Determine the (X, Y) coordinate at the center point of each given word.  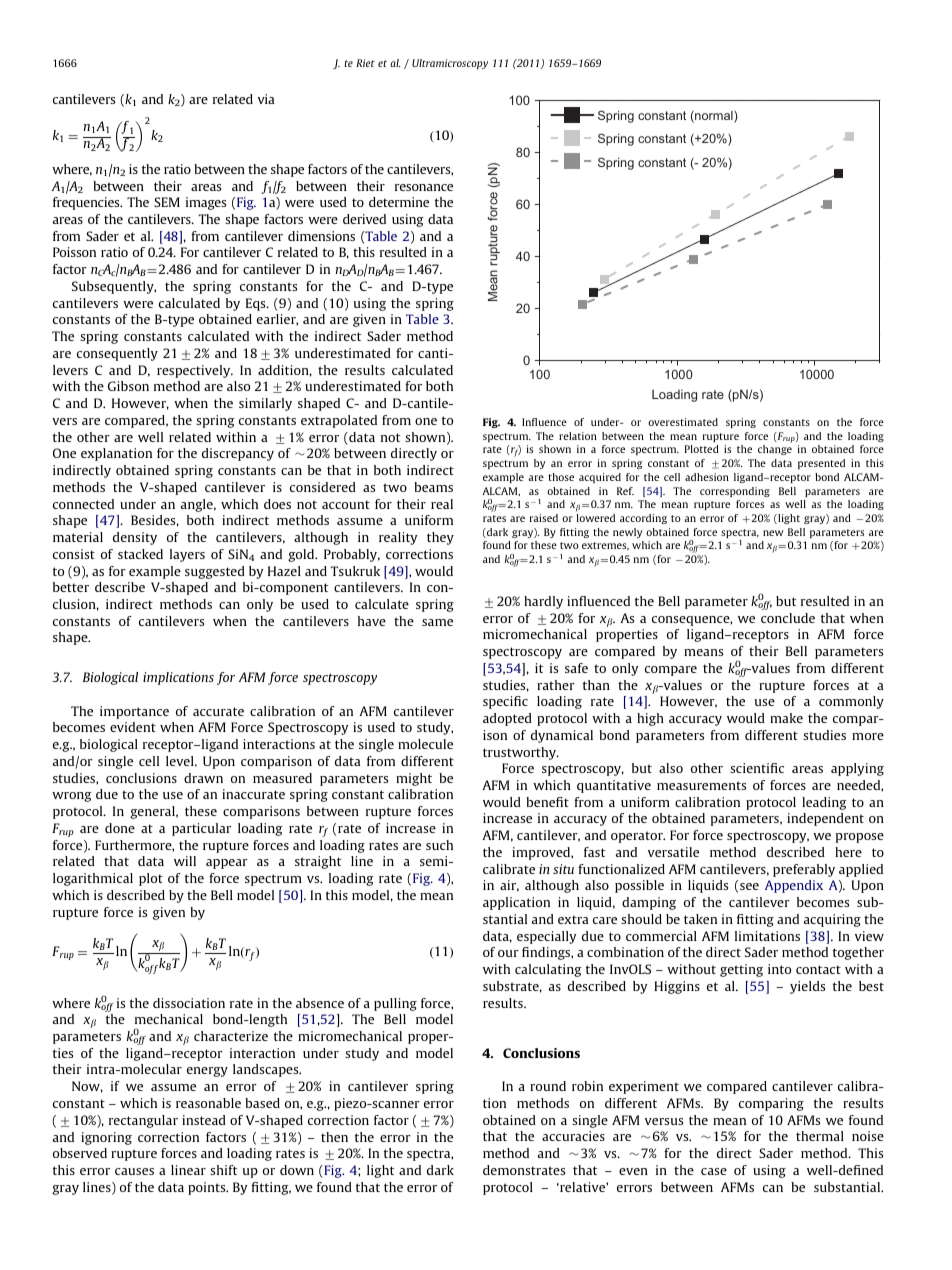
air (509, 886)
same (437, 622)
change (775, 450)
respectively (195, 371)
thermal (820, 1136)
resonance (424, 187)
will (185, 861)
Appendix (794, 886)
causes (134, 1171)
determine (399, 202)
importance (134, 712)
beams (433, 487)
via (266, 99)
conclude (788, 618)
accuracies (573, 1136)
